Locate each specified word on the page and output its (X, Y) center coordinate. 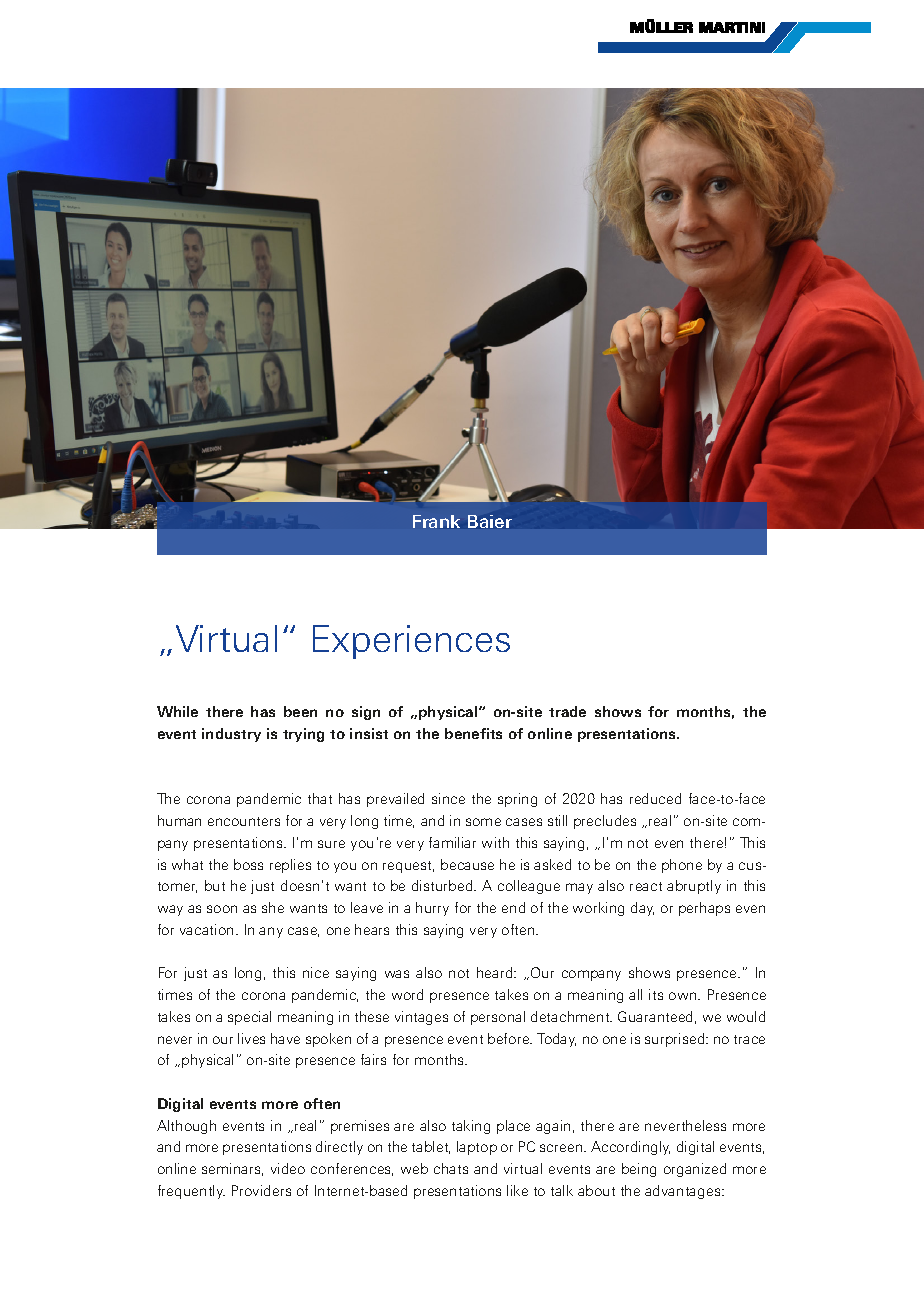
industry (231, 735)
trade (567, 711)
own (684, 996)
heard (496, 972)
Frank (436, 521)
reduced (655, 798)
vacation (206, 929)
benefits (473, 733)
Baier (490, 521)
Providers (261, 1190)
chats (451, 1168)
